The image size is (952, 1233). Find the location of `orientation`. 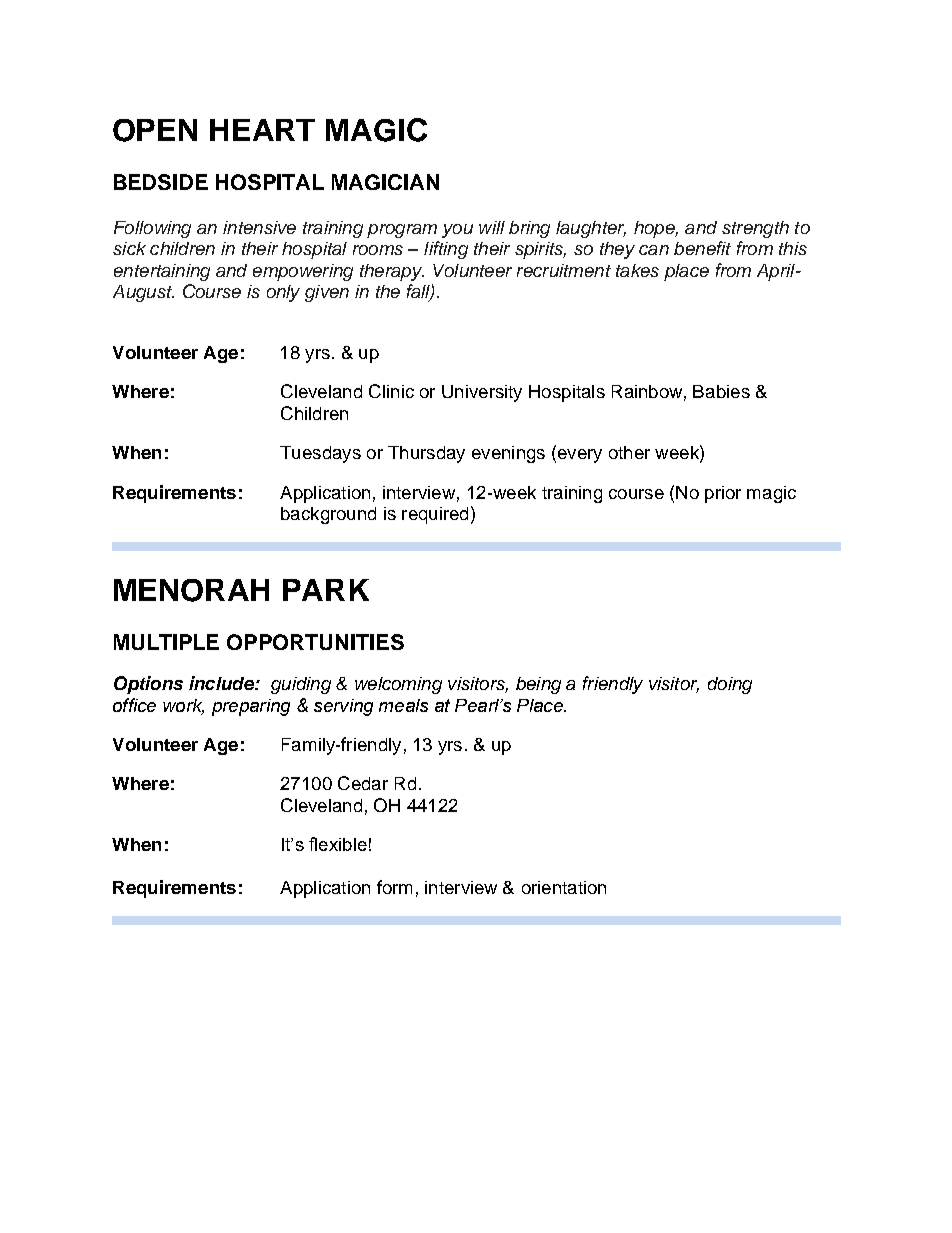

orientation is located at coordinates (564, 887).
